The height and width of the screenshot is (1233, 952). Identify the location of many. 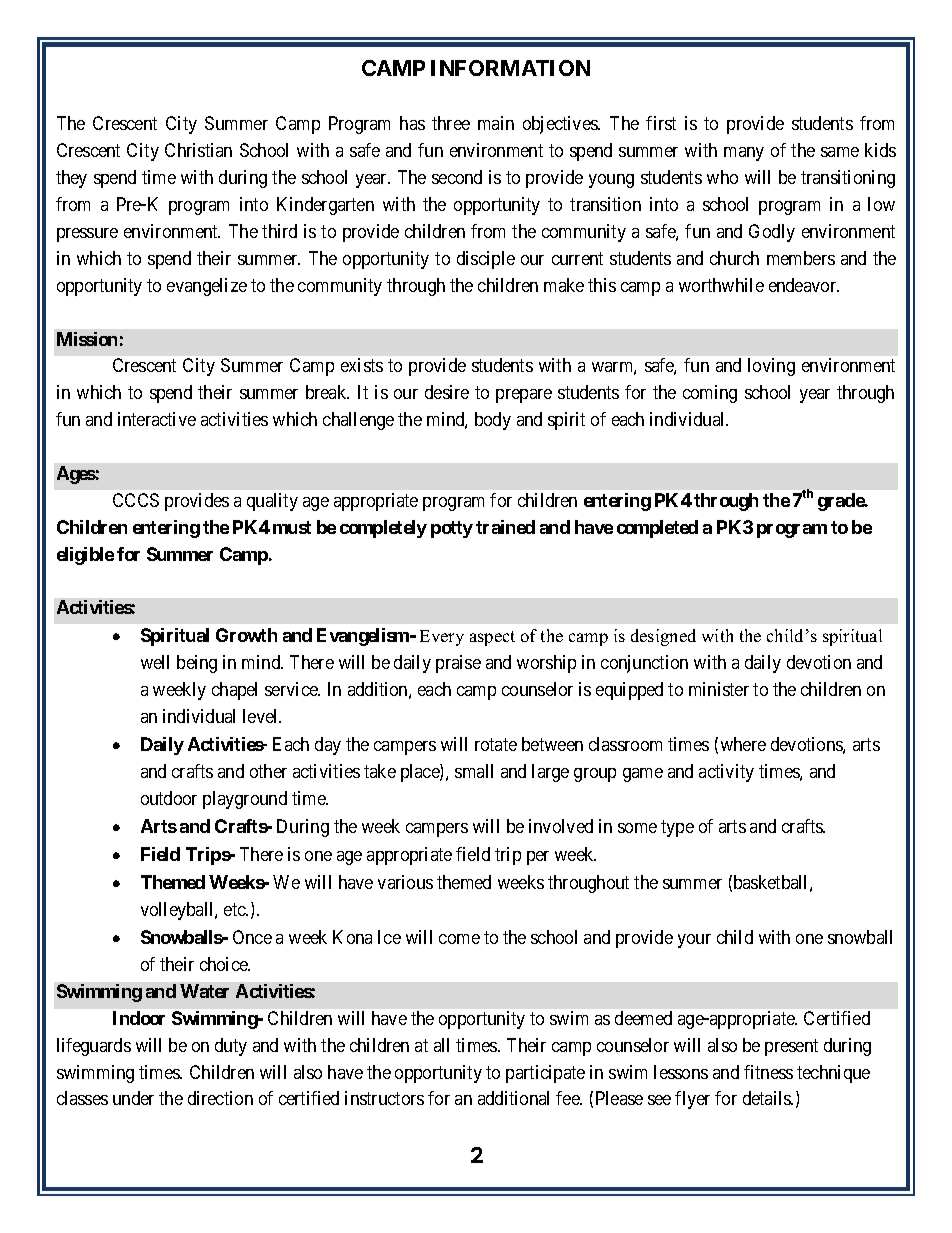
(744, 154).
